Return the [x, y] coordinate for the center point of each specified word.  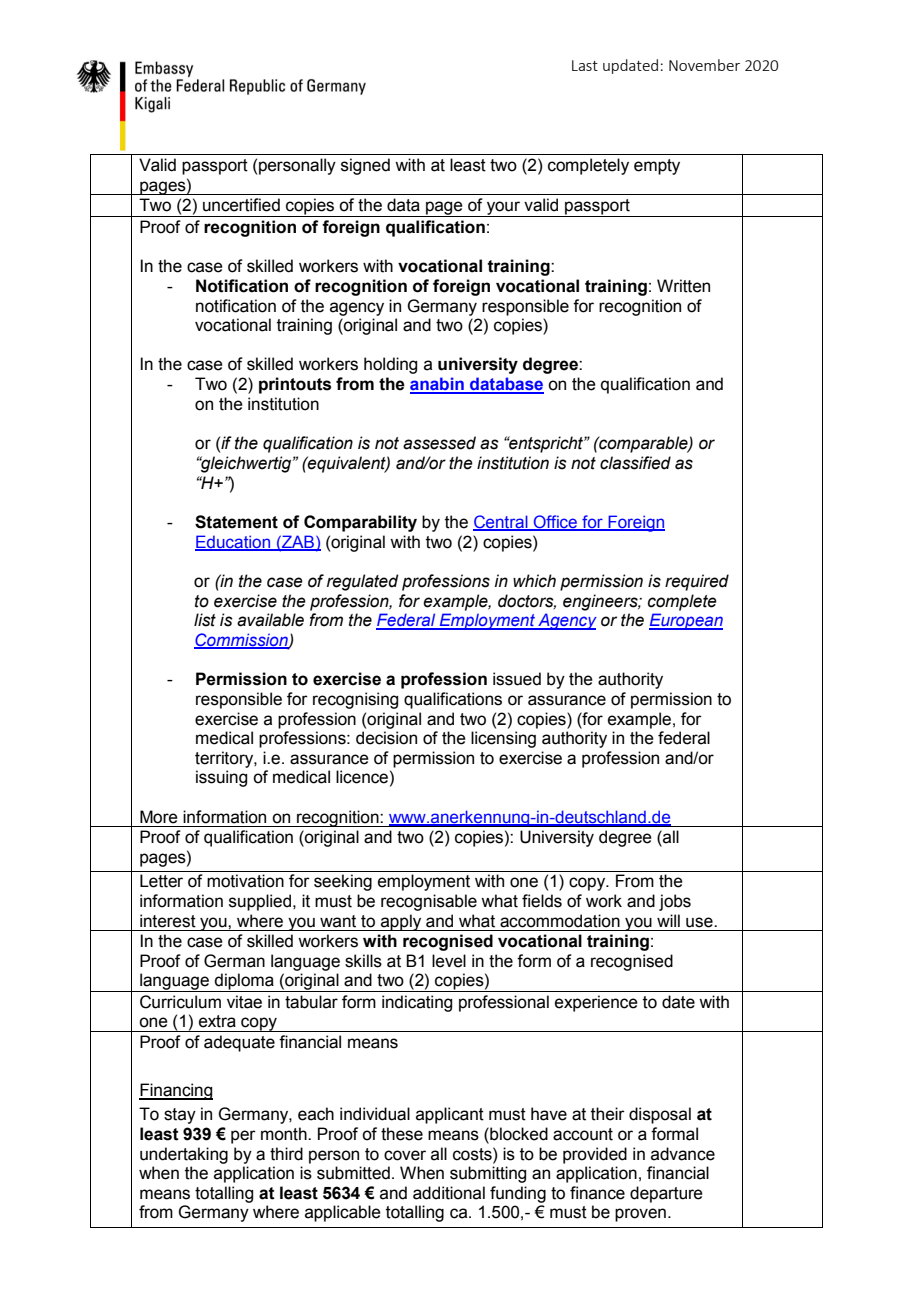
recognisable [429, 902]
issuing [221, 778]
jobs [675, 902]
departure [666, 1194]
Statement [236, 522]
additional [449, 1193]
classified [635, 463]
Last [585, 65]
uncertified [241, 205]
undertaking [184, 1155]
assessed [439, 443]
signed [365, 166]
